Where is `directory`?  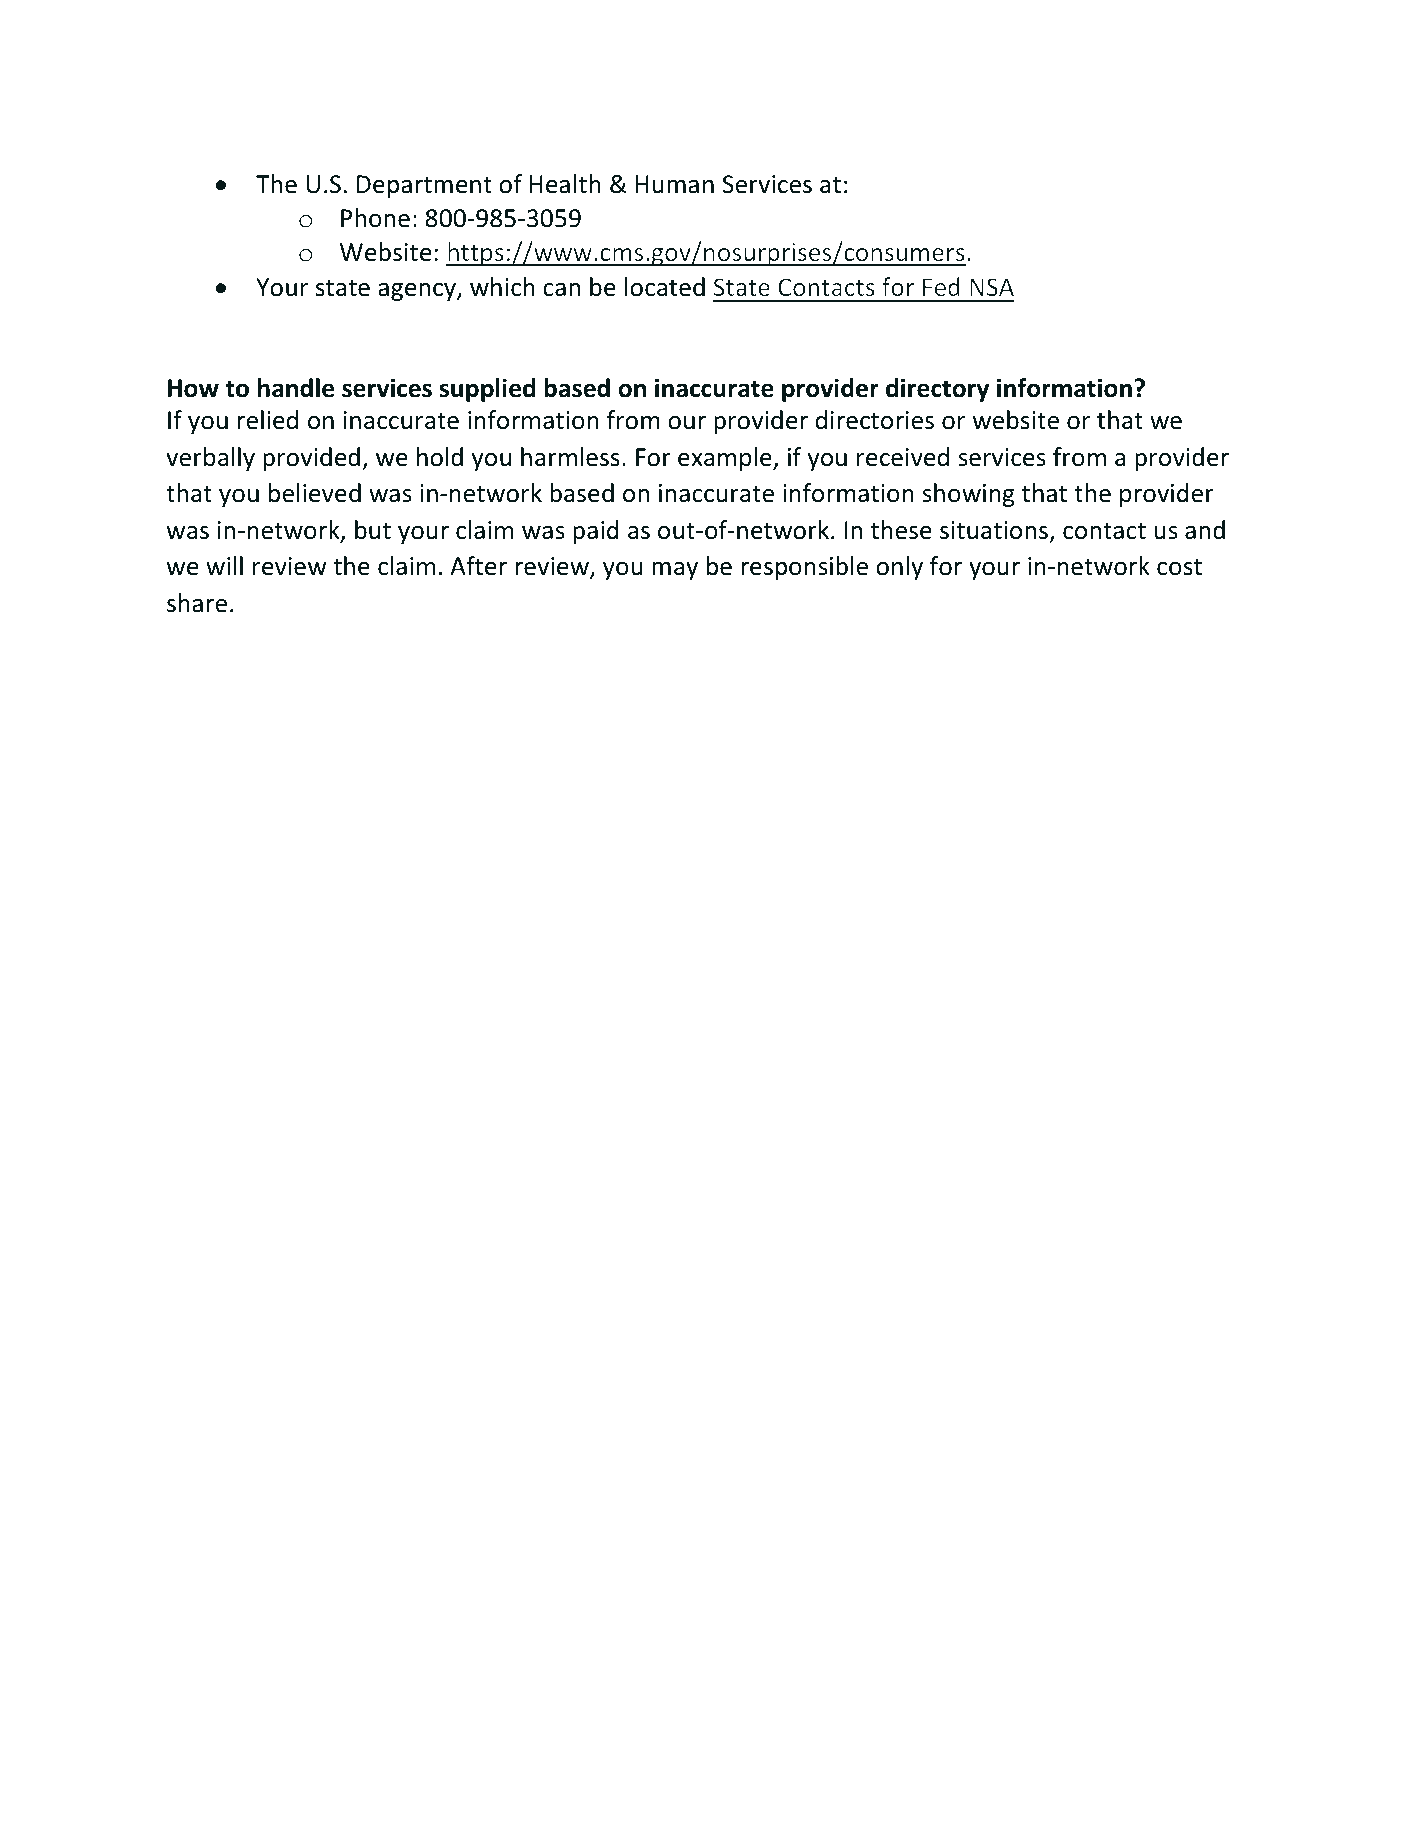
directory is located at coordinates (937, 390).
